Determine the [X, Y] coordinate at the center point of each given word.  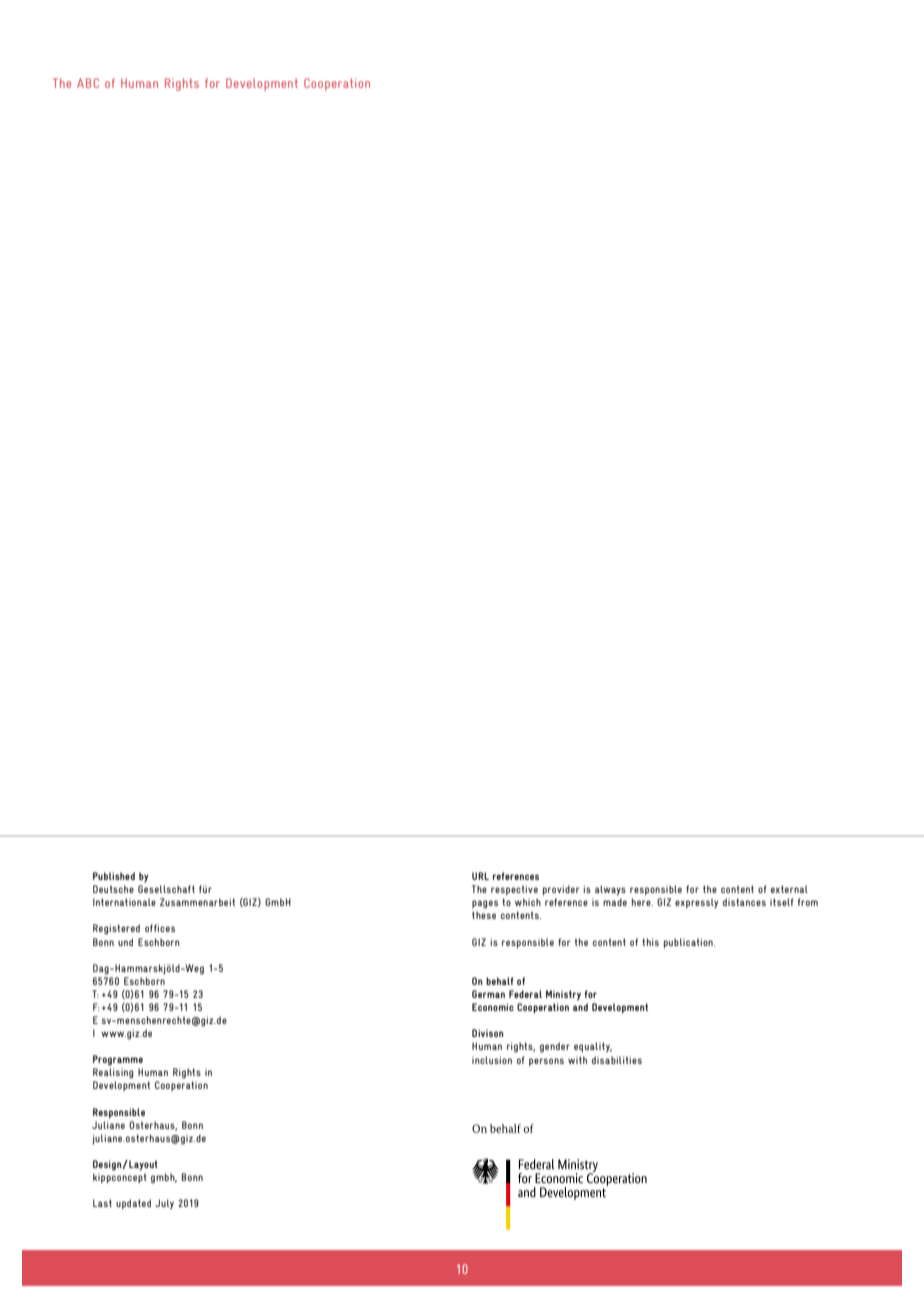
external [789, 889]
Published [114, 876]
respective [514, 890]
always [610, 890]
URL [480, 876]
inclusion [492, 1060]
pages [485, 904]
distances [744, 902]
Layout [142, 1165]
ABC [88, 83]
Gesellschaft [166, 889]
